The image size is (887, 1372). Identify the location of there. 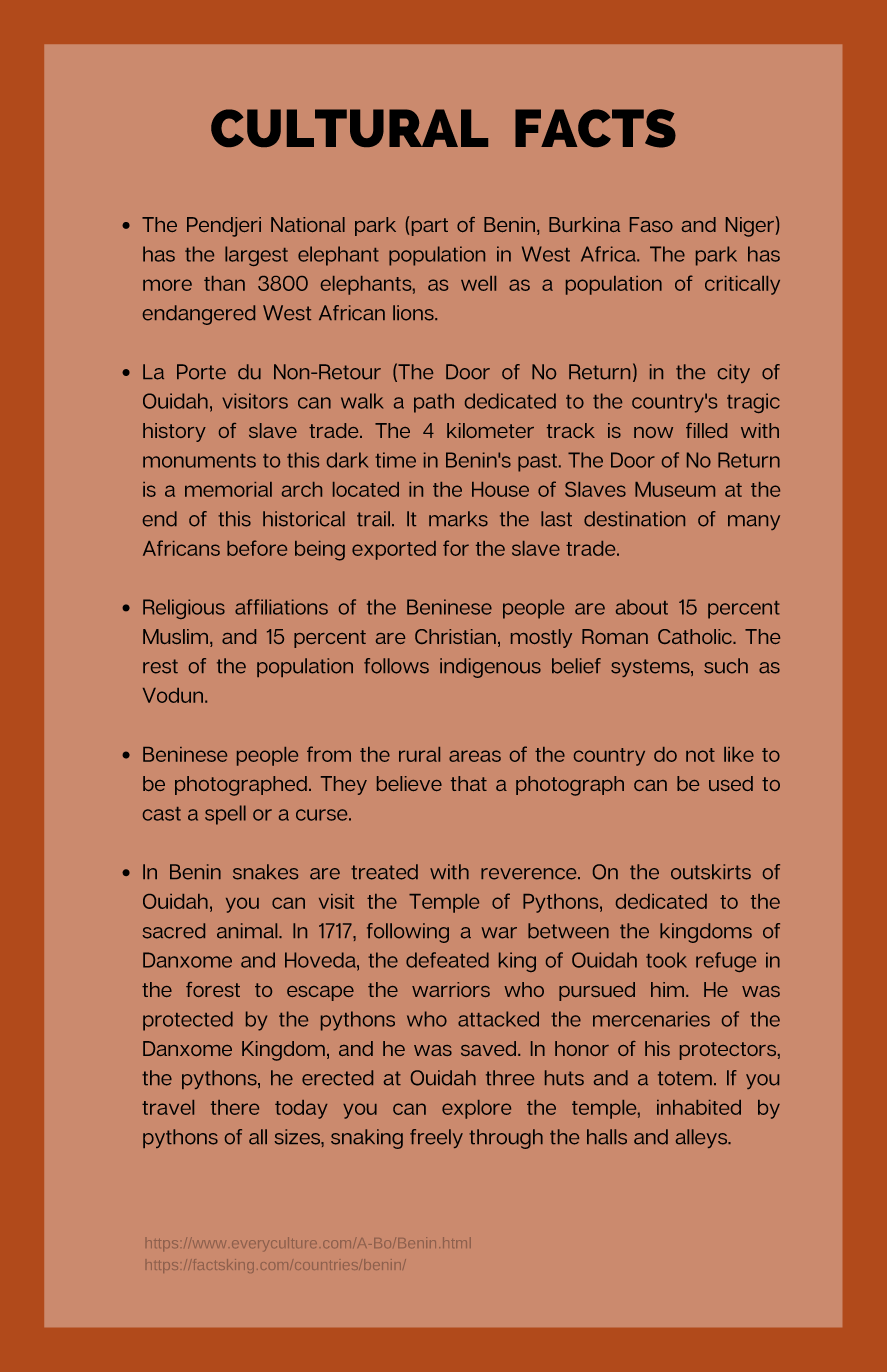
(235, 1107).
